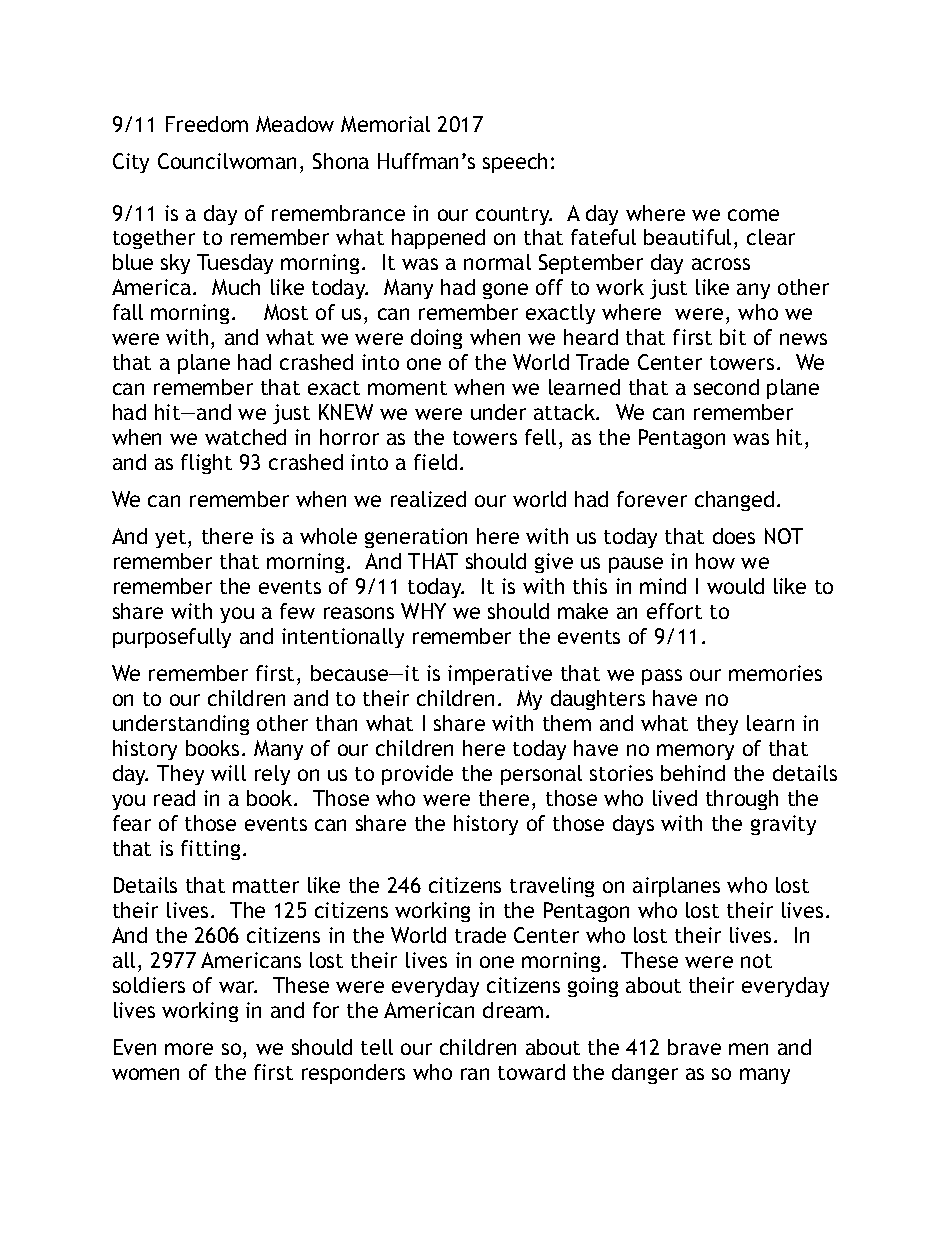 This page has height=1233, width=952. I want to click on dream, so click(513, 1010).
